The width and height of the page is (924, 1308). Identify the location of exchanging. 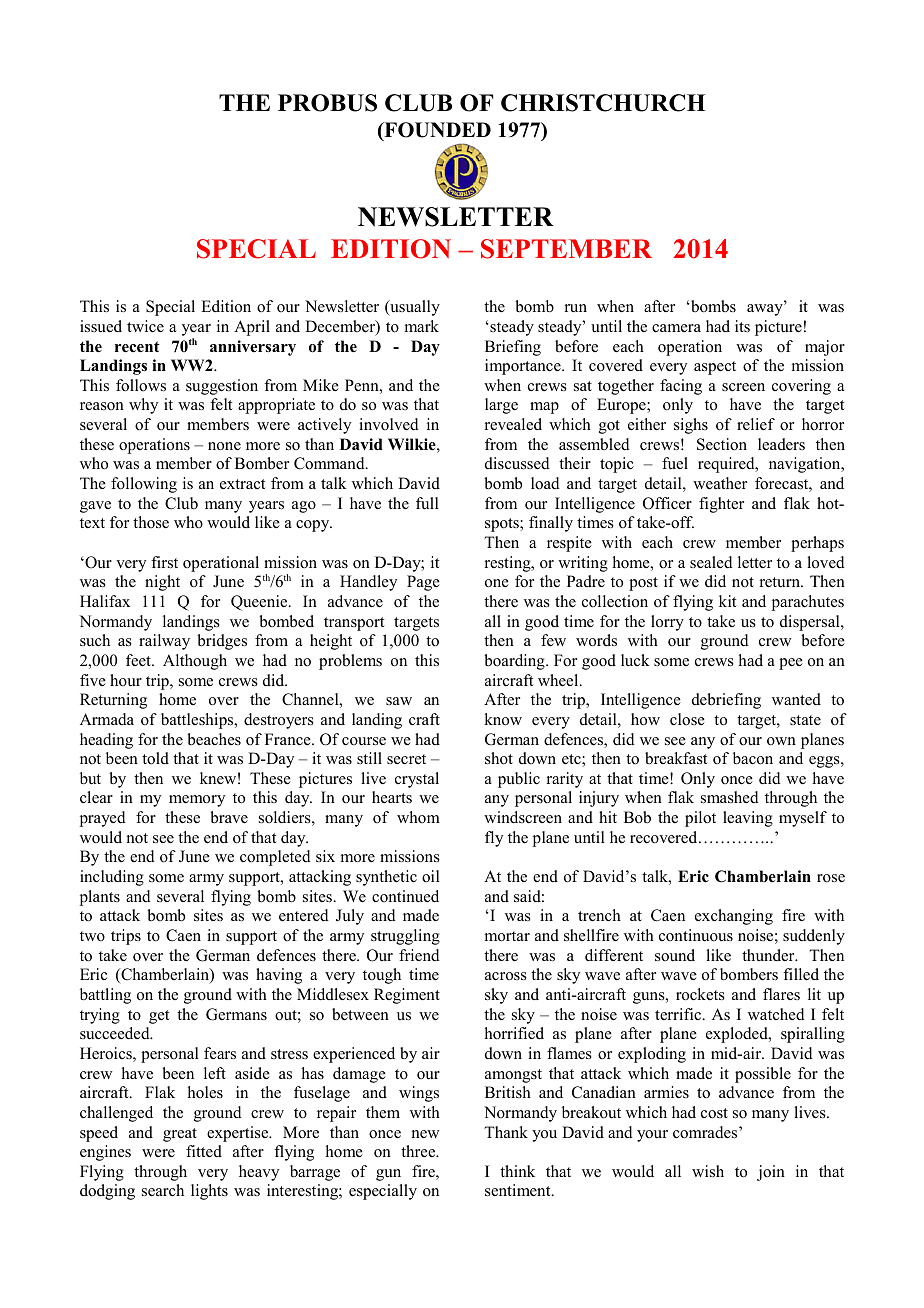
(734, 917).
